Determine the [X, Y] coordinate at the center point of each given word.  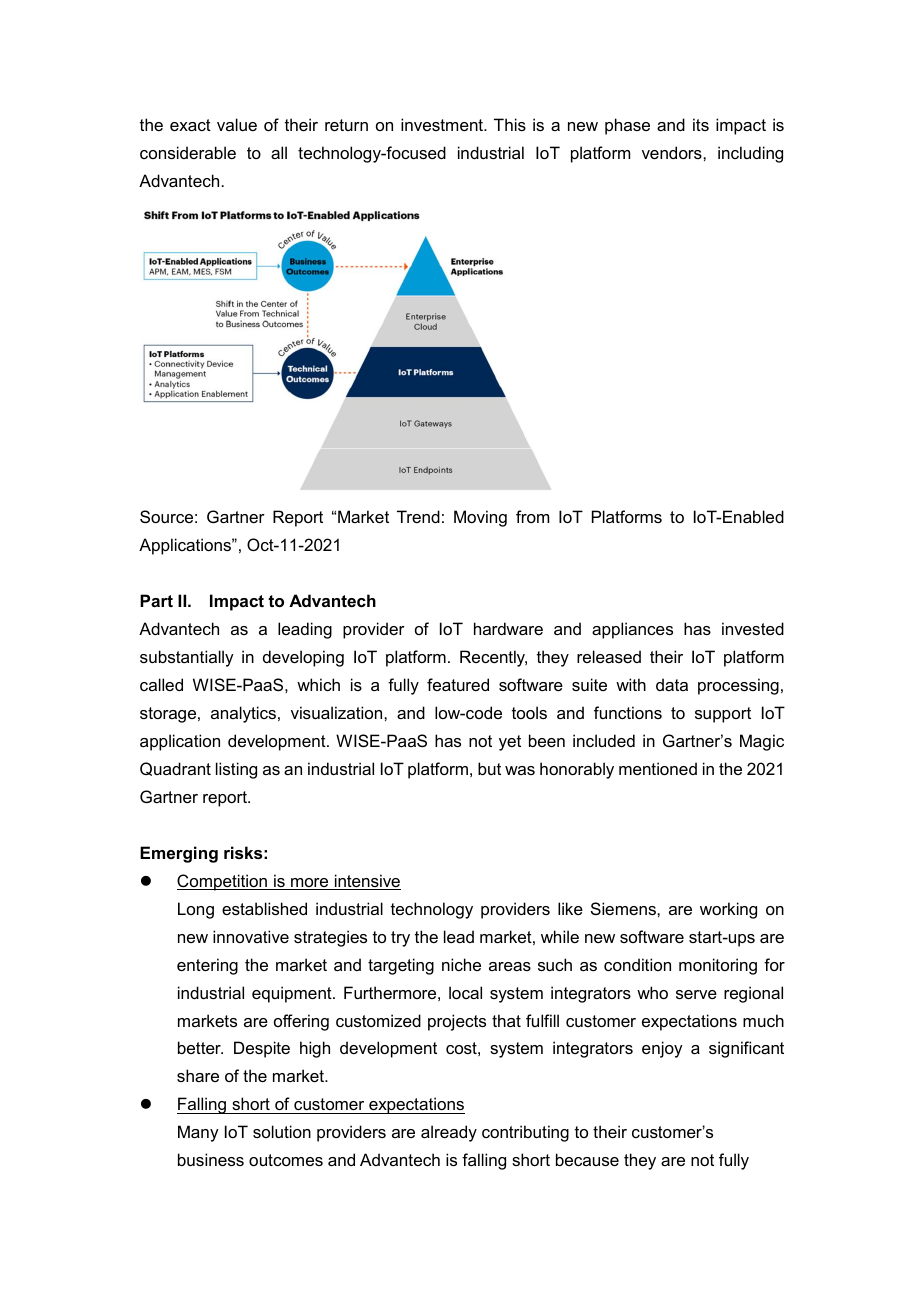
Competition [223, 882]
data [672, 684]
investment [443, 124]
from [532, 516]
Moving [480, 518]
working [728, 910]
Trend [418, 516]
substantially [187, 658]
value [237, 124]
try [400, 939]
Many [198, 1133]
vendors [673, 152]
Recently [493, 658]
